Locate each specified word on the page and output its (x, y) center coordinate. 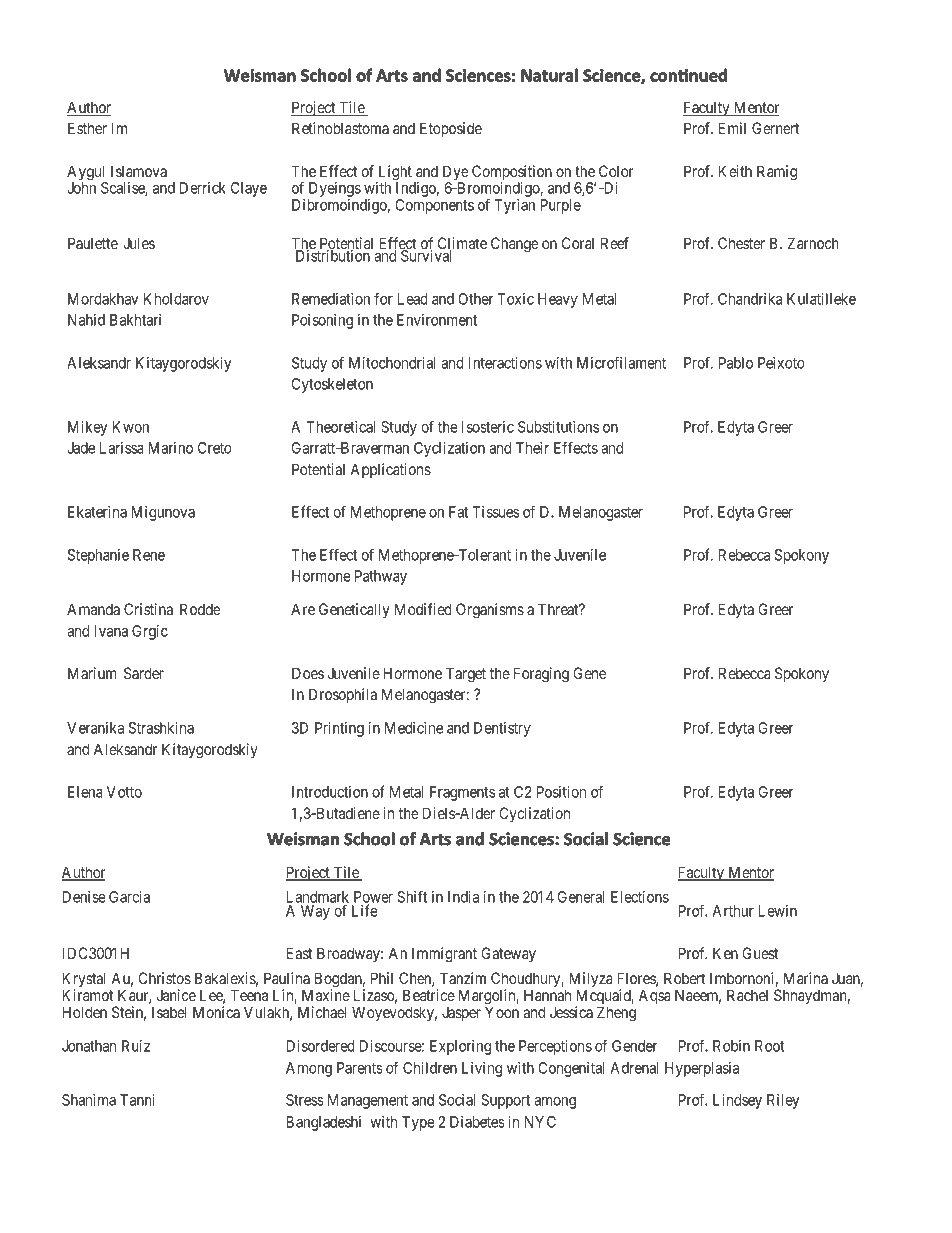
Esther (87, 128)
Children (430, 1068)
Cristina (148, 609)
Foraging (541, 675)
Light (394, 174)
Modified (423, 609)
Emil (732, 128)
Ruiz (136, 1046)
